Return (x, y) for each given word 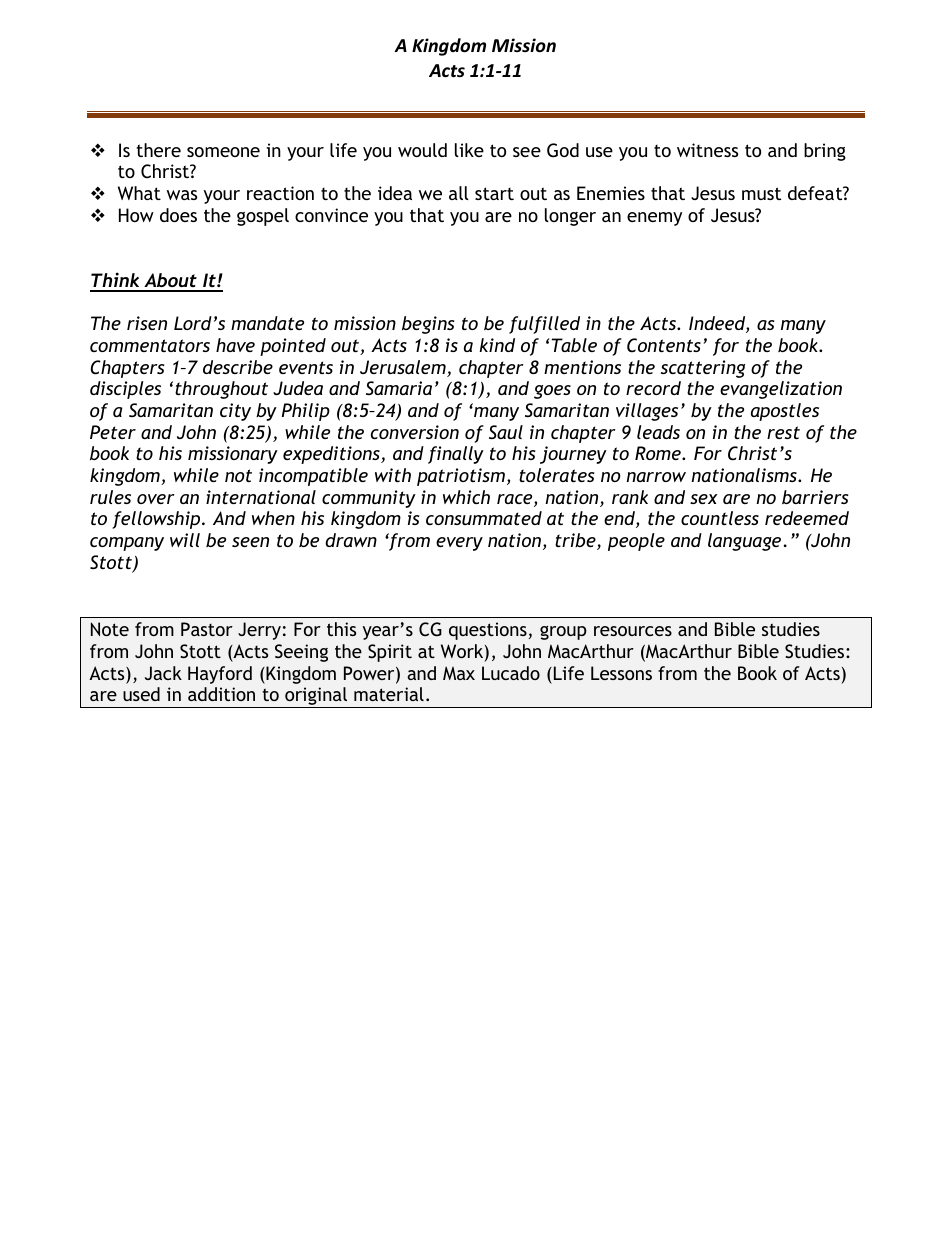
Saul (506, 432)
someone (223, 152)
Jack (163, 673)
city (235, 412)
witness (707, 150)
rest (783, 432)
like (469, 150)
